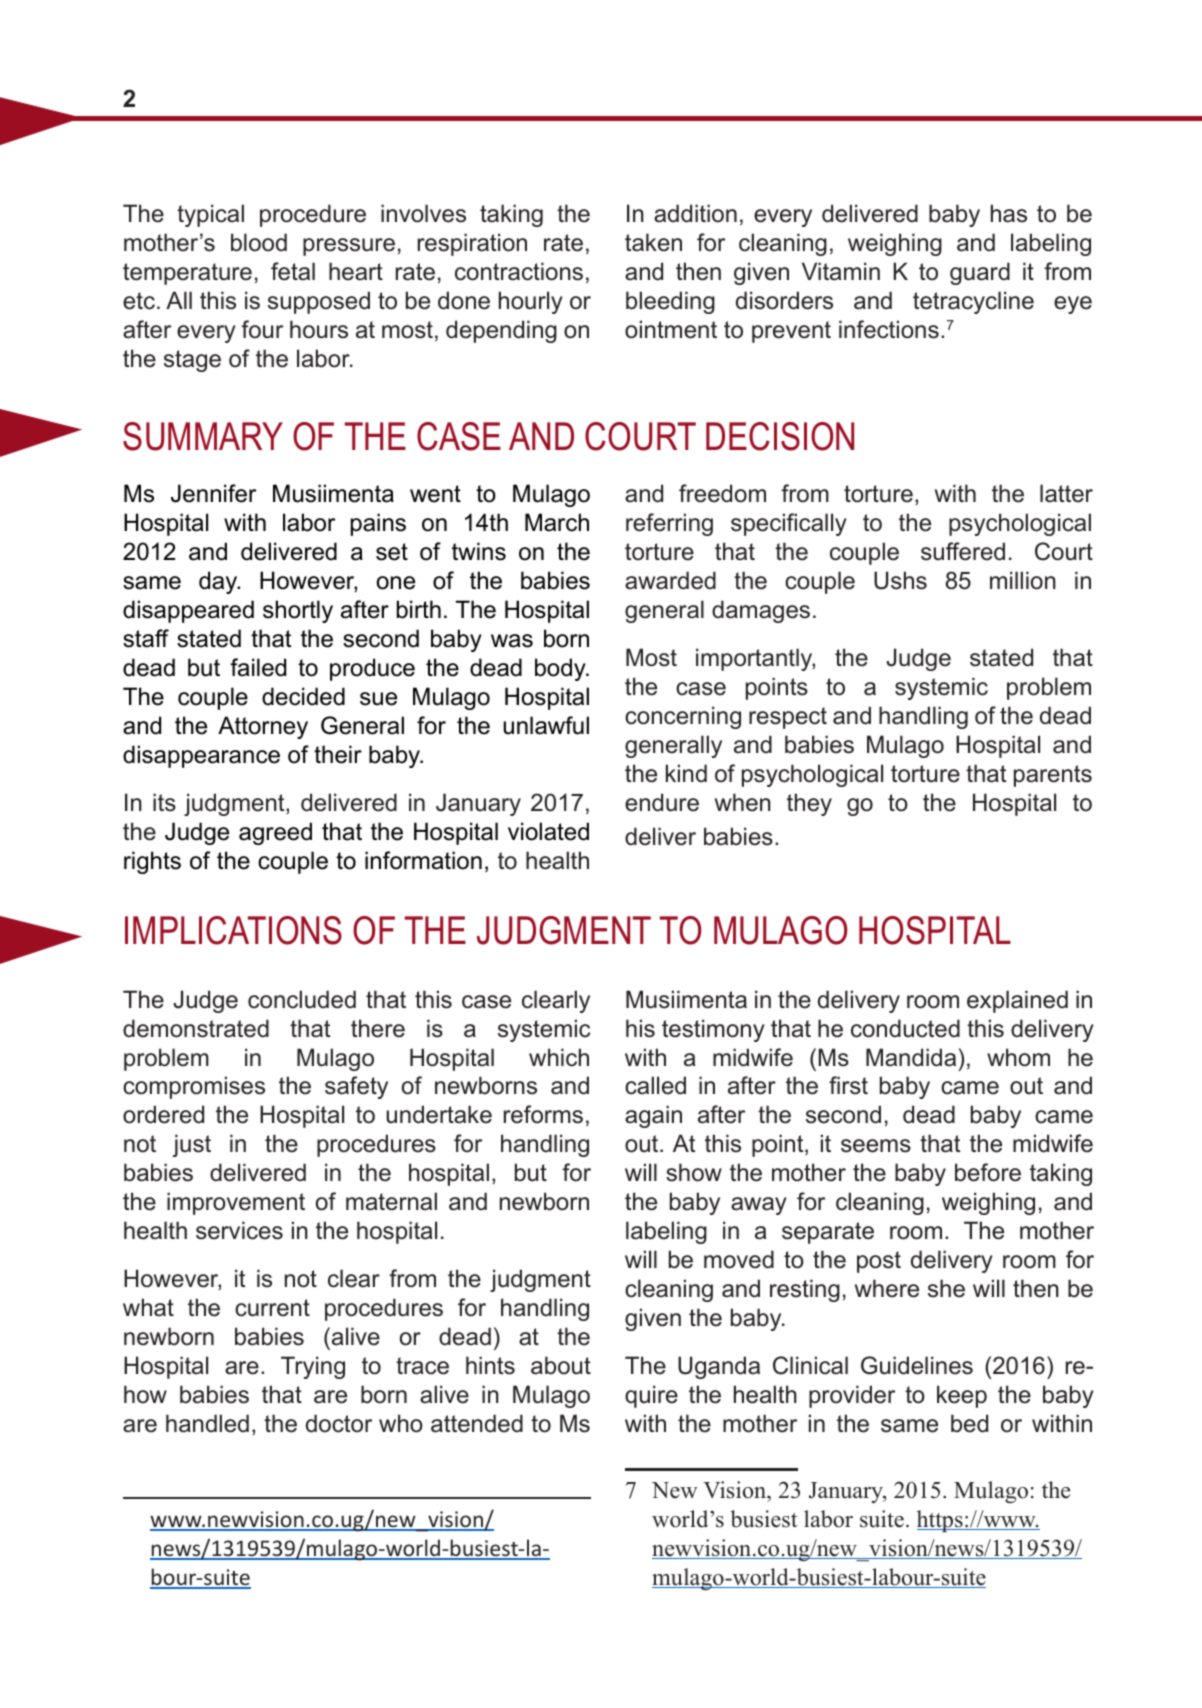 The height and width of the screenshot is (1708, 1202). I want to click on concluded, so click(302, 999).
